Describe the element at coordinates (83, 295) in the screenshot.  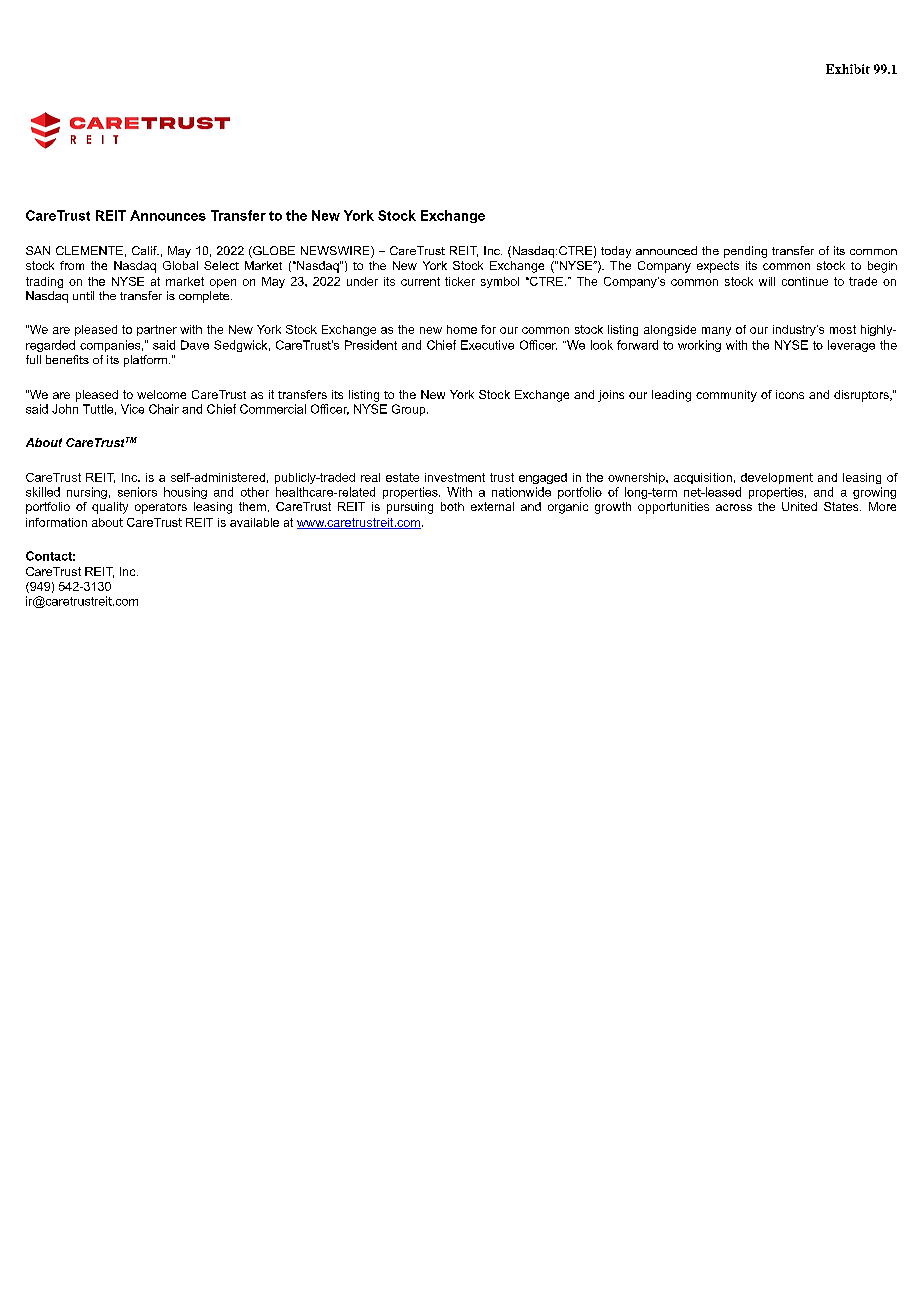
I see `until` at that location.
